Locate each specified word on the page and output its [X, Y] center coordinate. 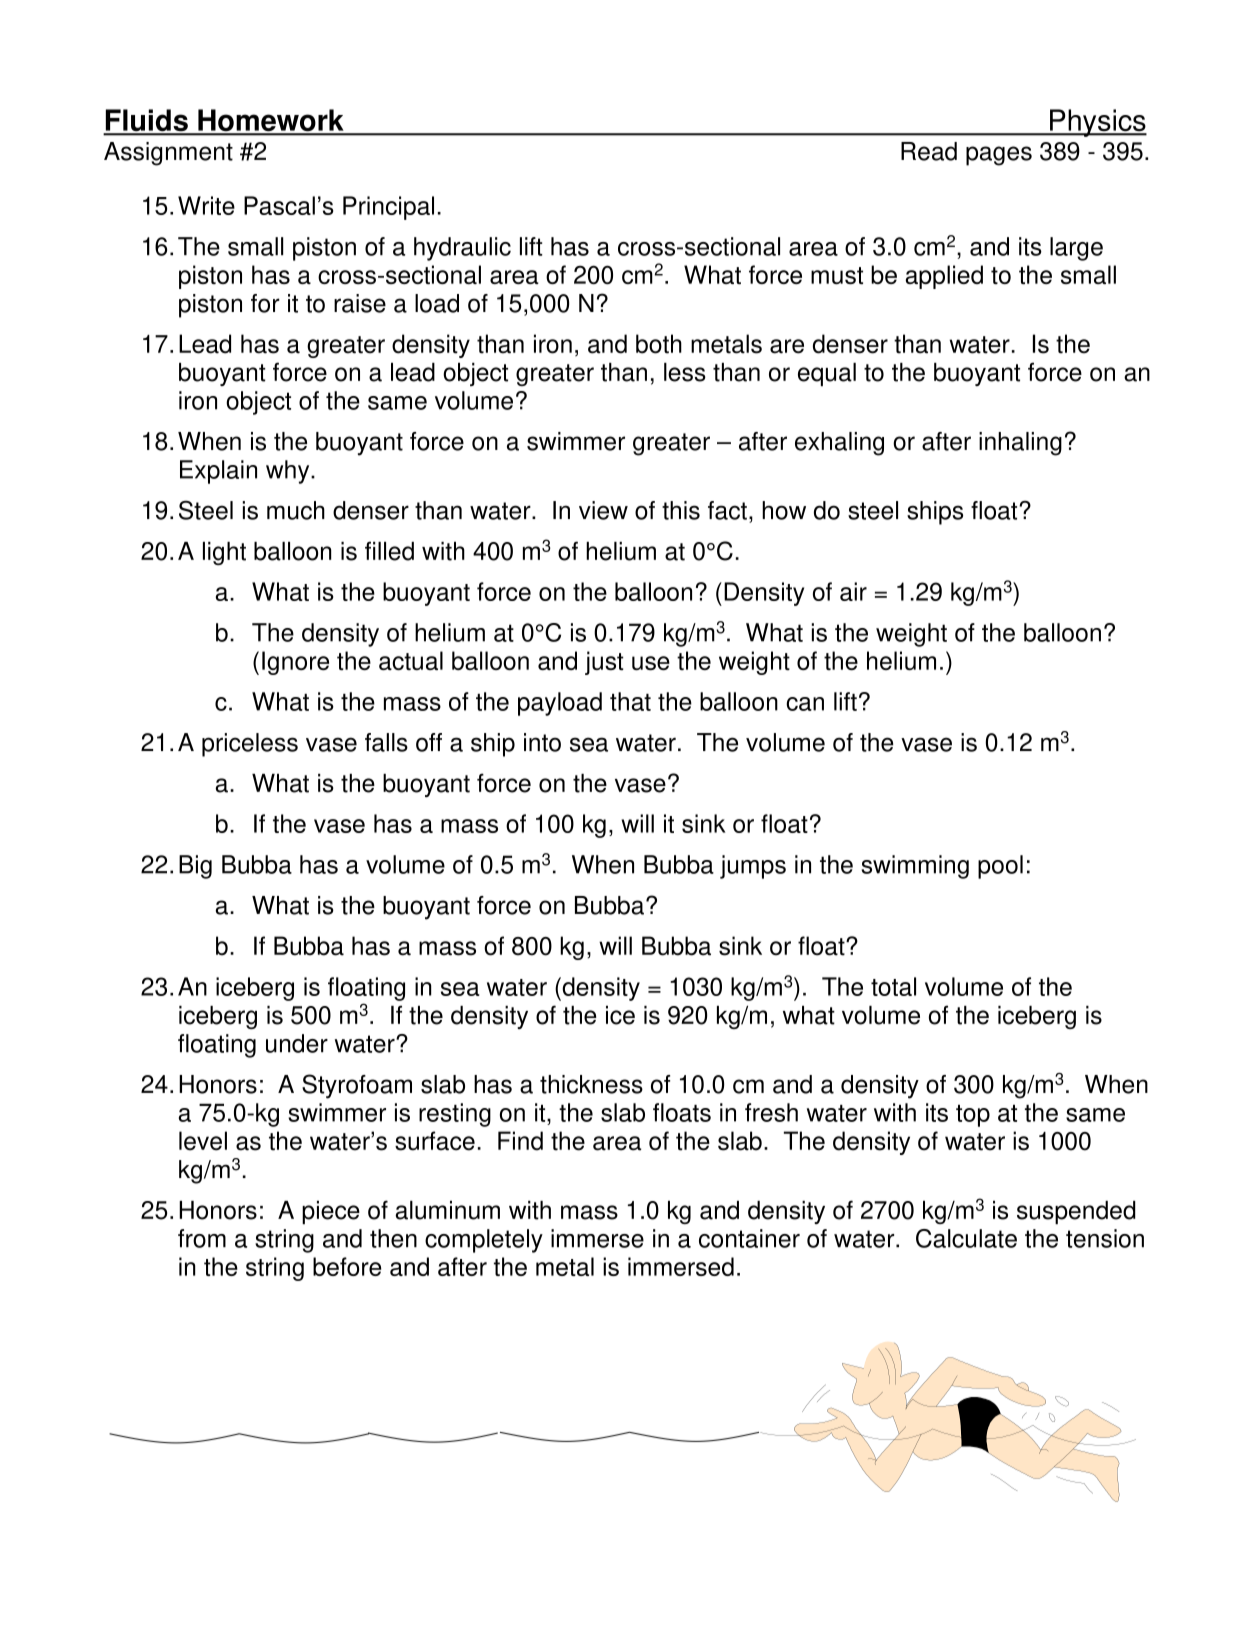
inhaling [1020, 444]
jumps [753, 867]
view [603, 510]
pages [999, 156]
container [749, 1238]
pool [1000, 867]
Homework [271, 121]
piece [331, 1213]
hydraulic [462, 249]
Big [195, 867]
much [296, 510]
